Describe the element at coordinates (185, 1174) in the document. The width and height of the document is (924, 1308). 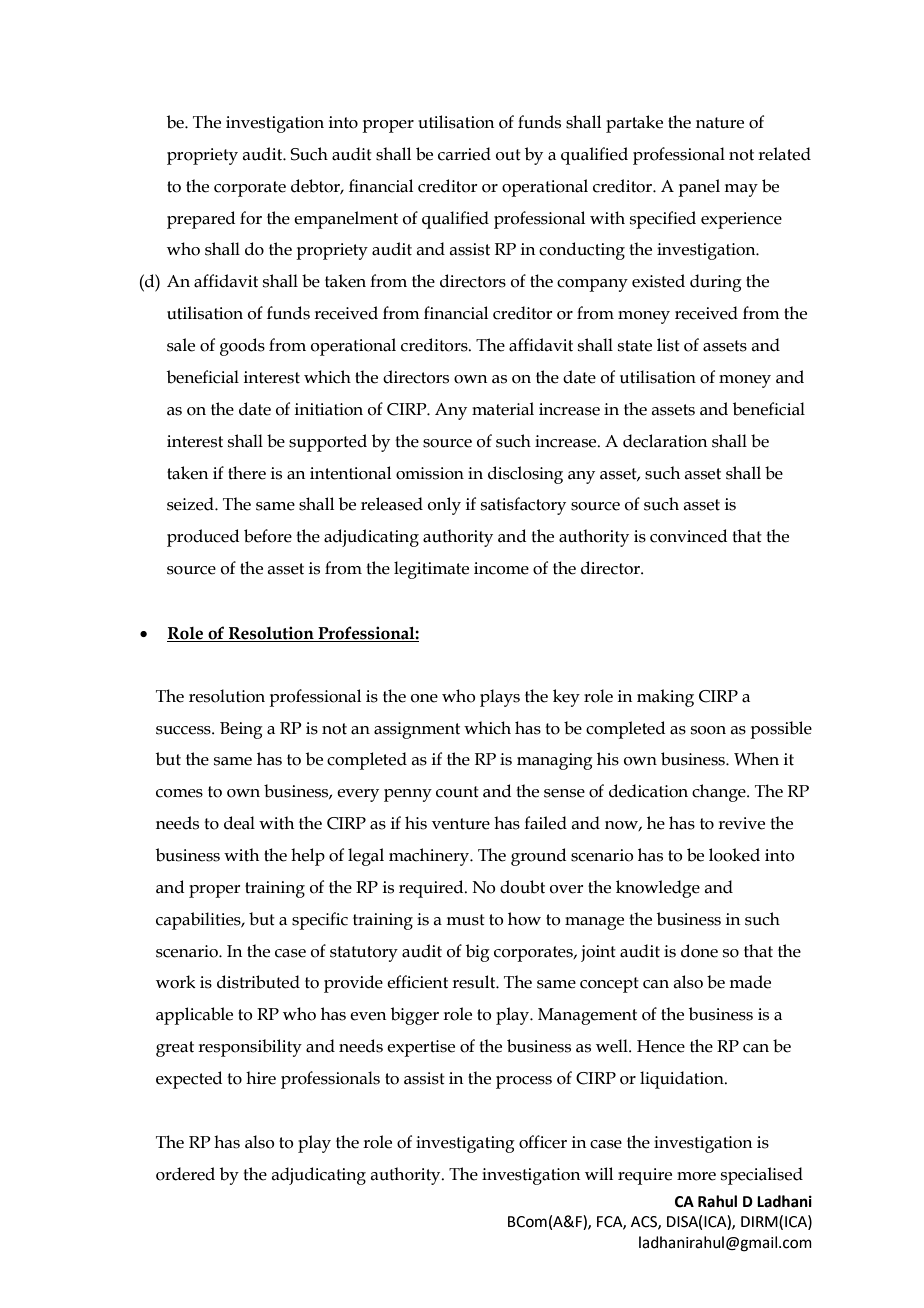
I see `ordered` at that location.
